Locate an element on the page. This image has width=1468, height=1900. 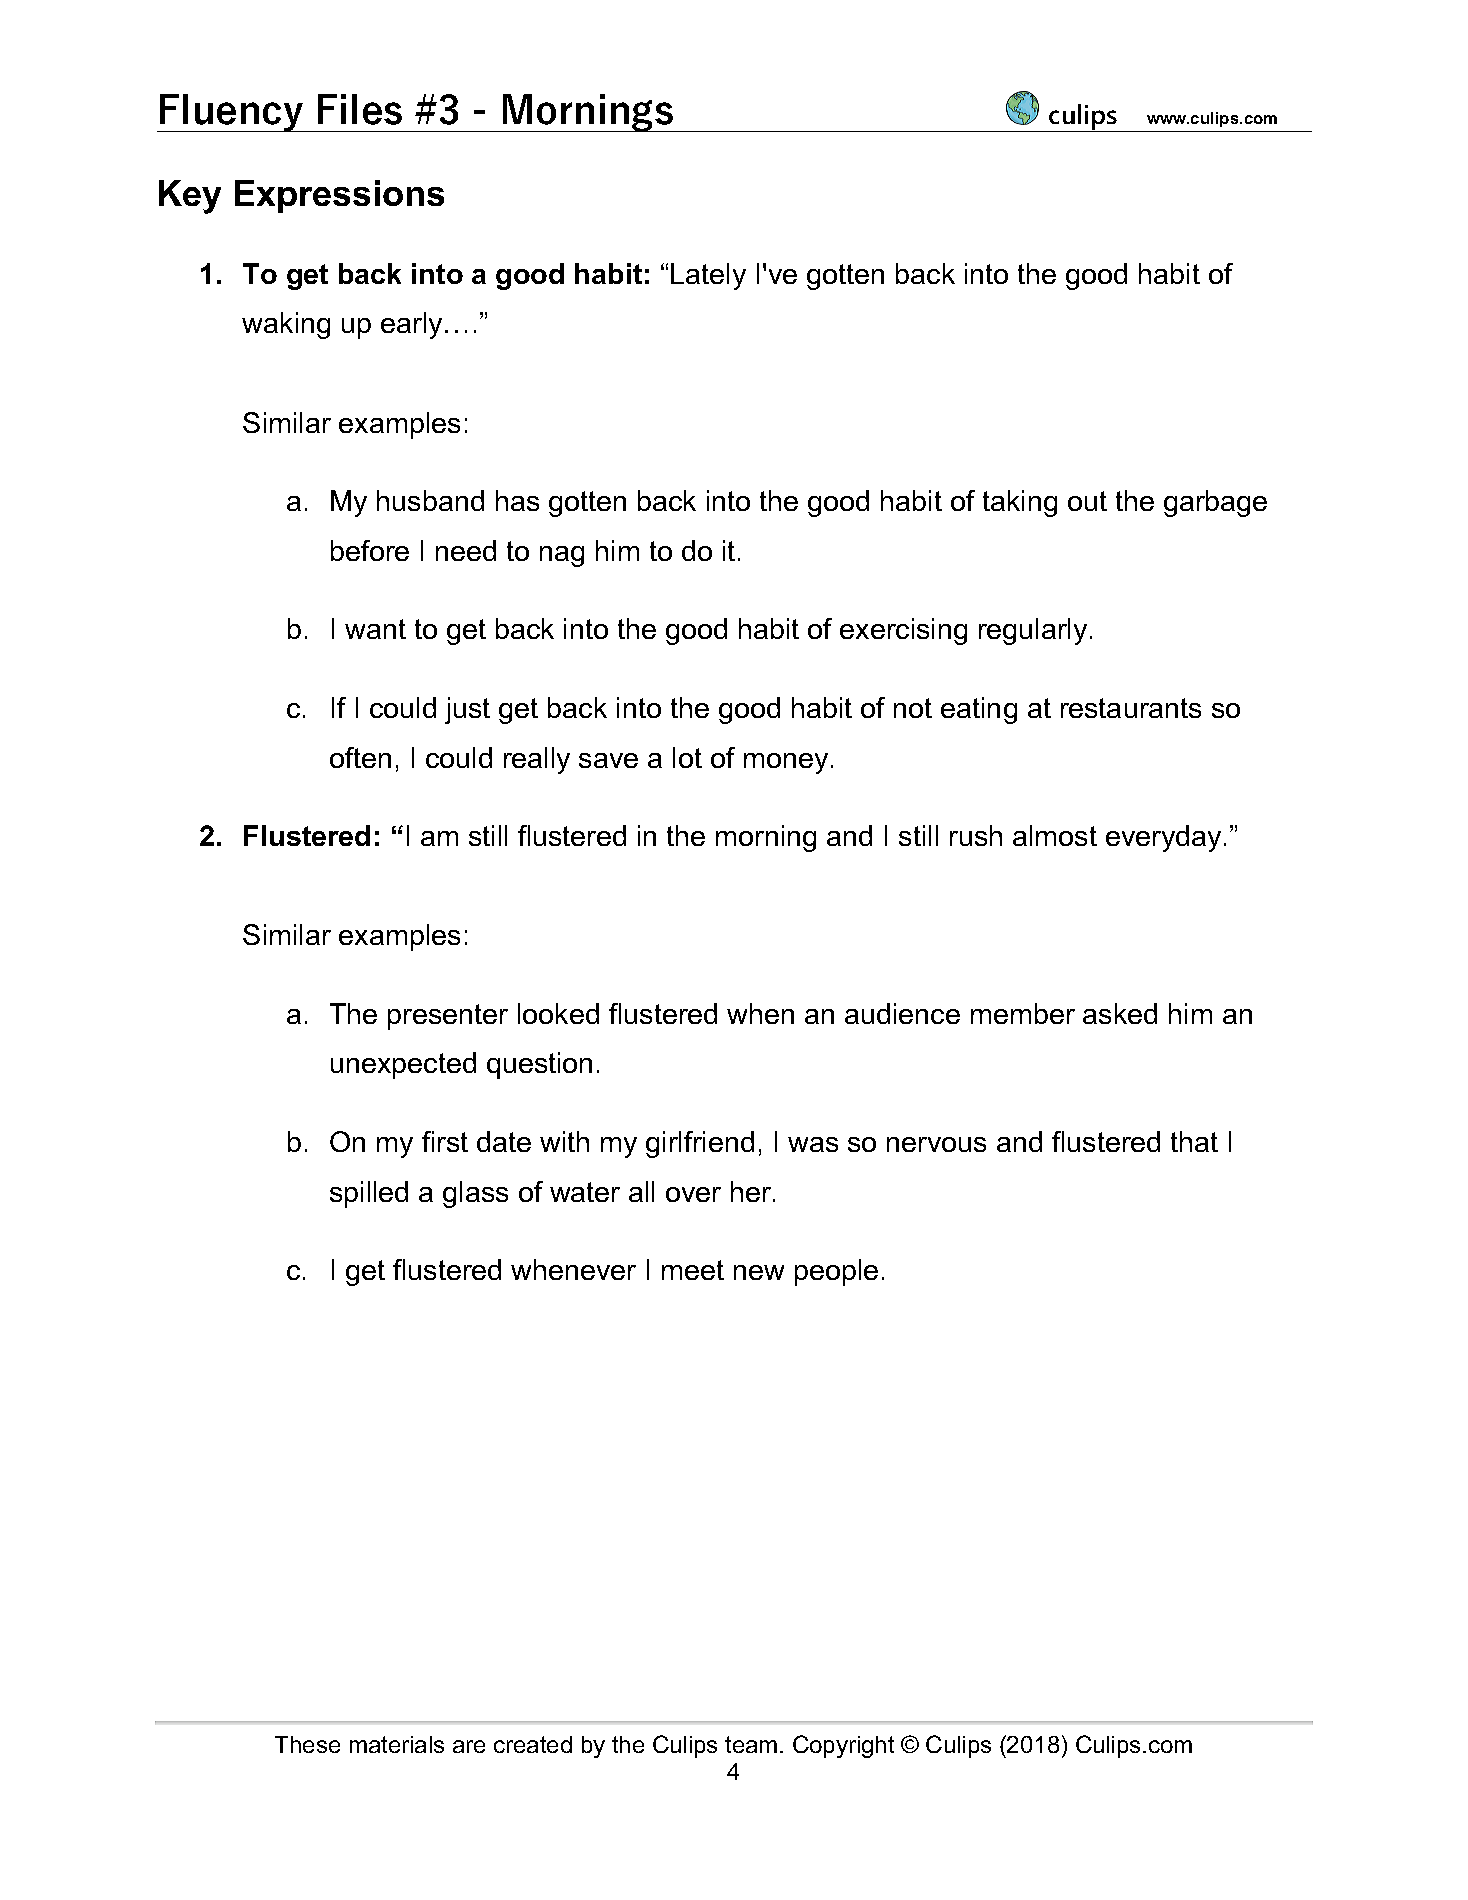
Lately is located at coordinates (708, 276).
